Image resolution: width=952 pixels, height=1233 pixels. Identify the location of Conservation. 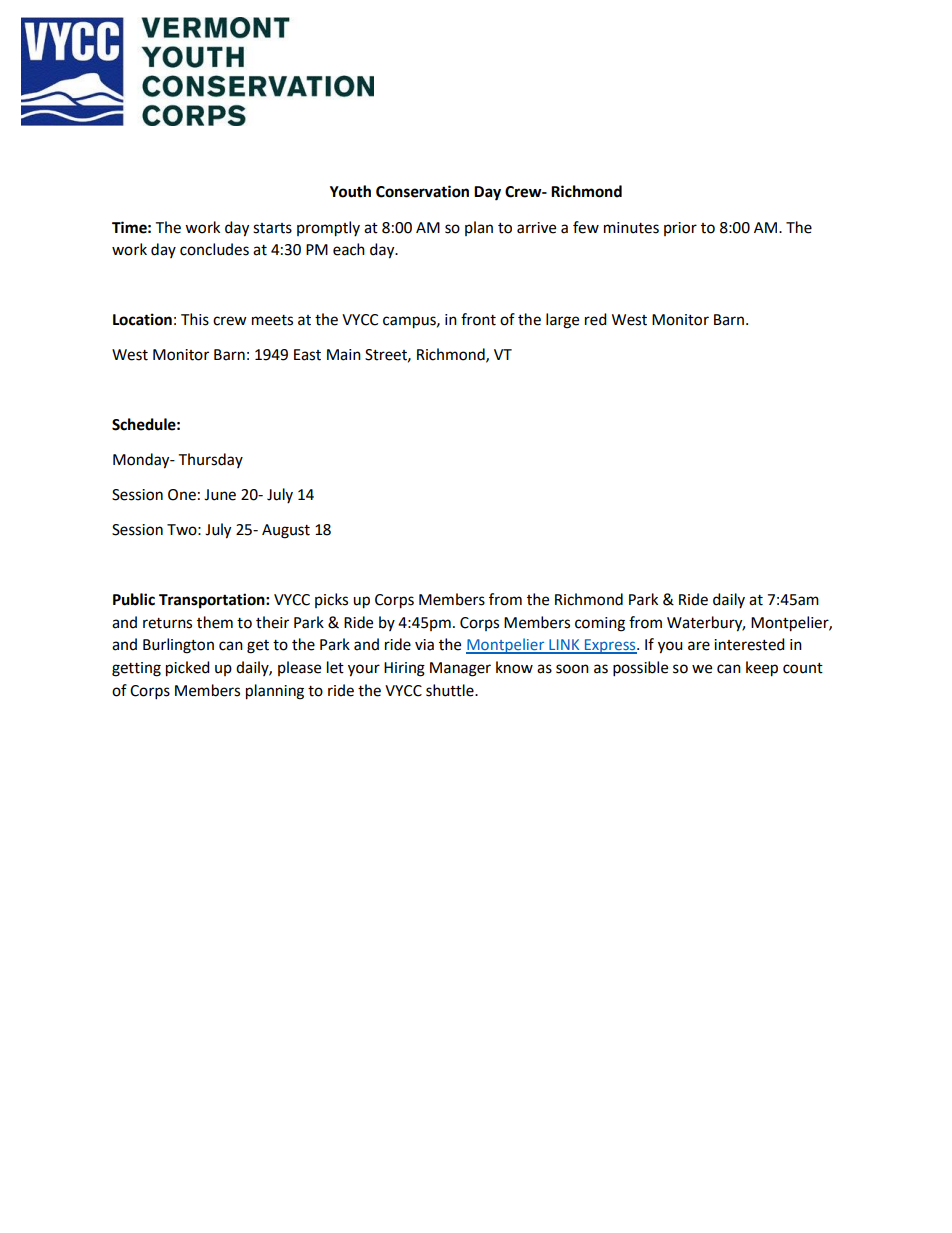
(422, 191).
